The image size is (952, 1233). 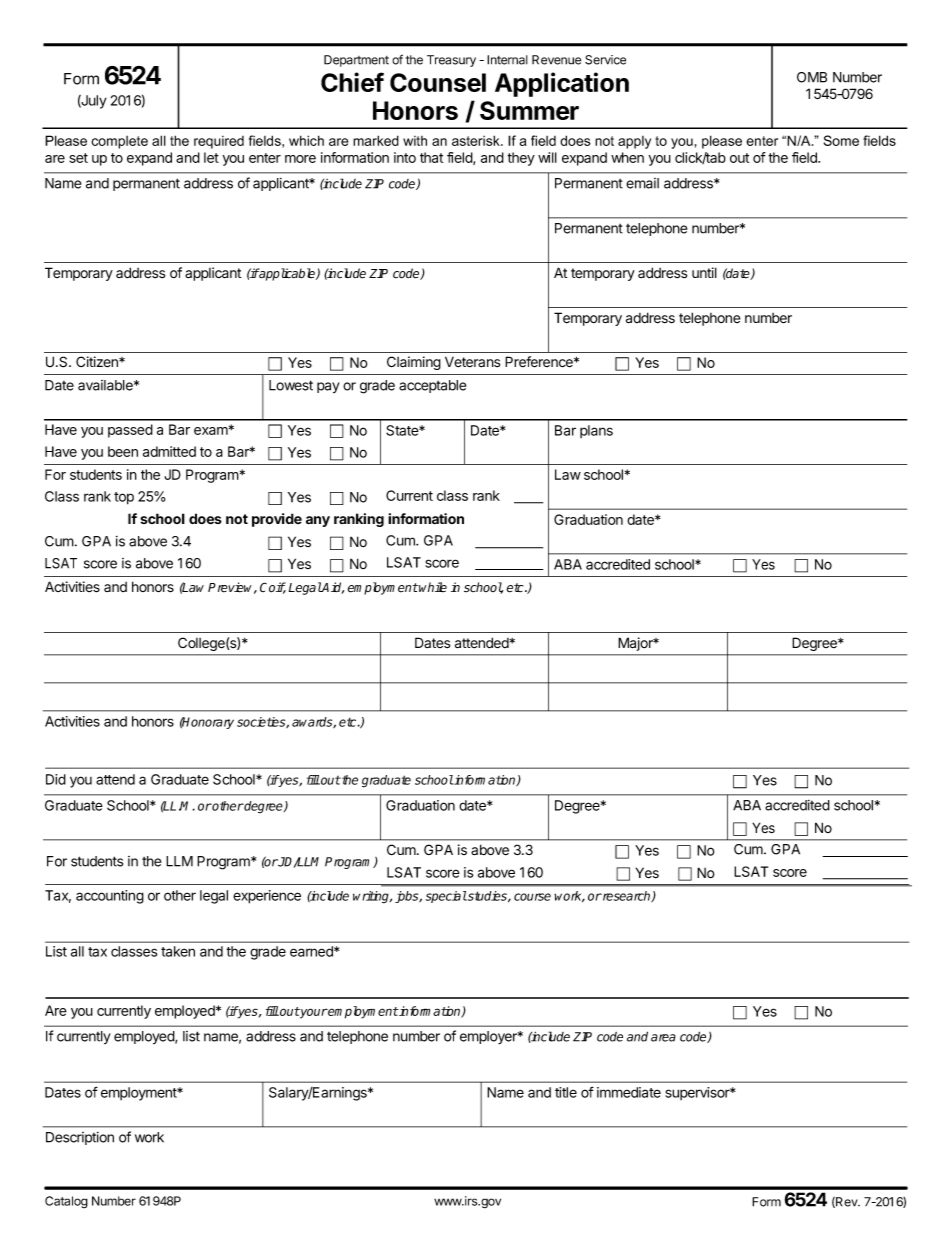 What do you see at coordinates (446, 897) in the screenshot?
I see `special` at bounding box center [446, 897].
